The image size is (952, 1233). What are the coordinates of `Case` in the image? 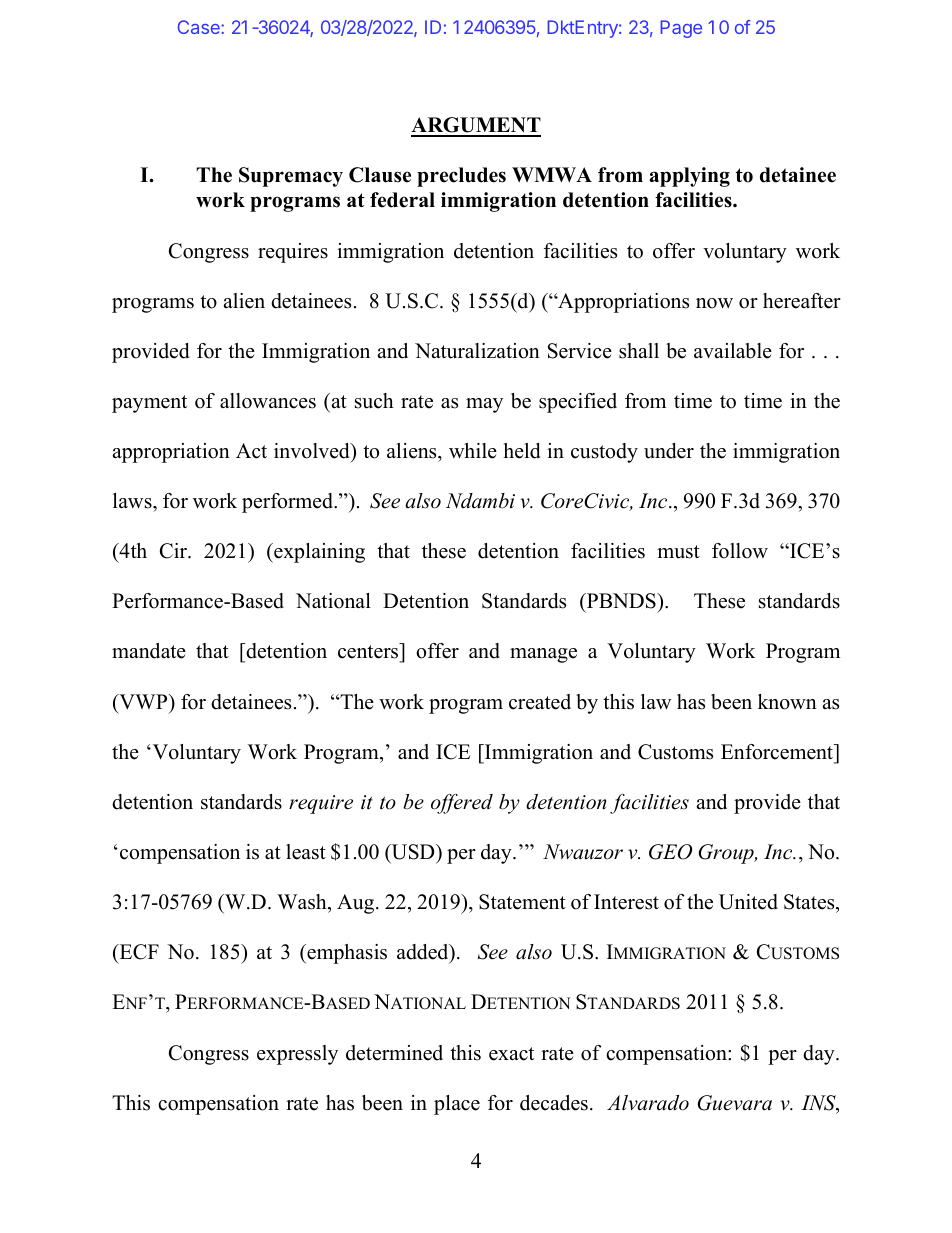 It's located at (200, 27).
